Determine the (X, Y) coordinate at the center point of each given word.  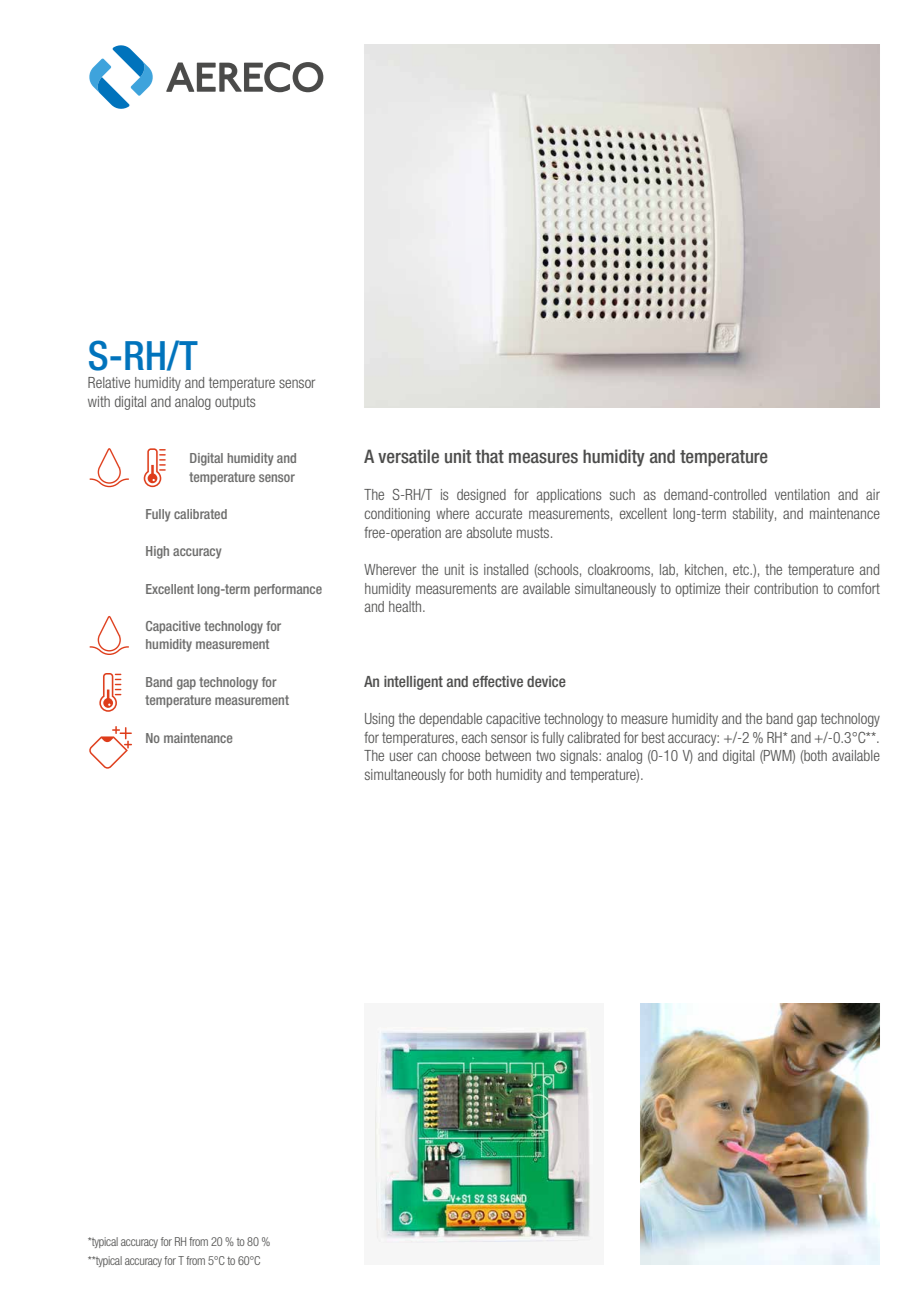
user (401, 756)
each (474, 737)
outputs (235, 403)
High (157, 552)
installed (506, 569)
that (489, 456)
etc (742, 569)
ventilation (802, 494)
